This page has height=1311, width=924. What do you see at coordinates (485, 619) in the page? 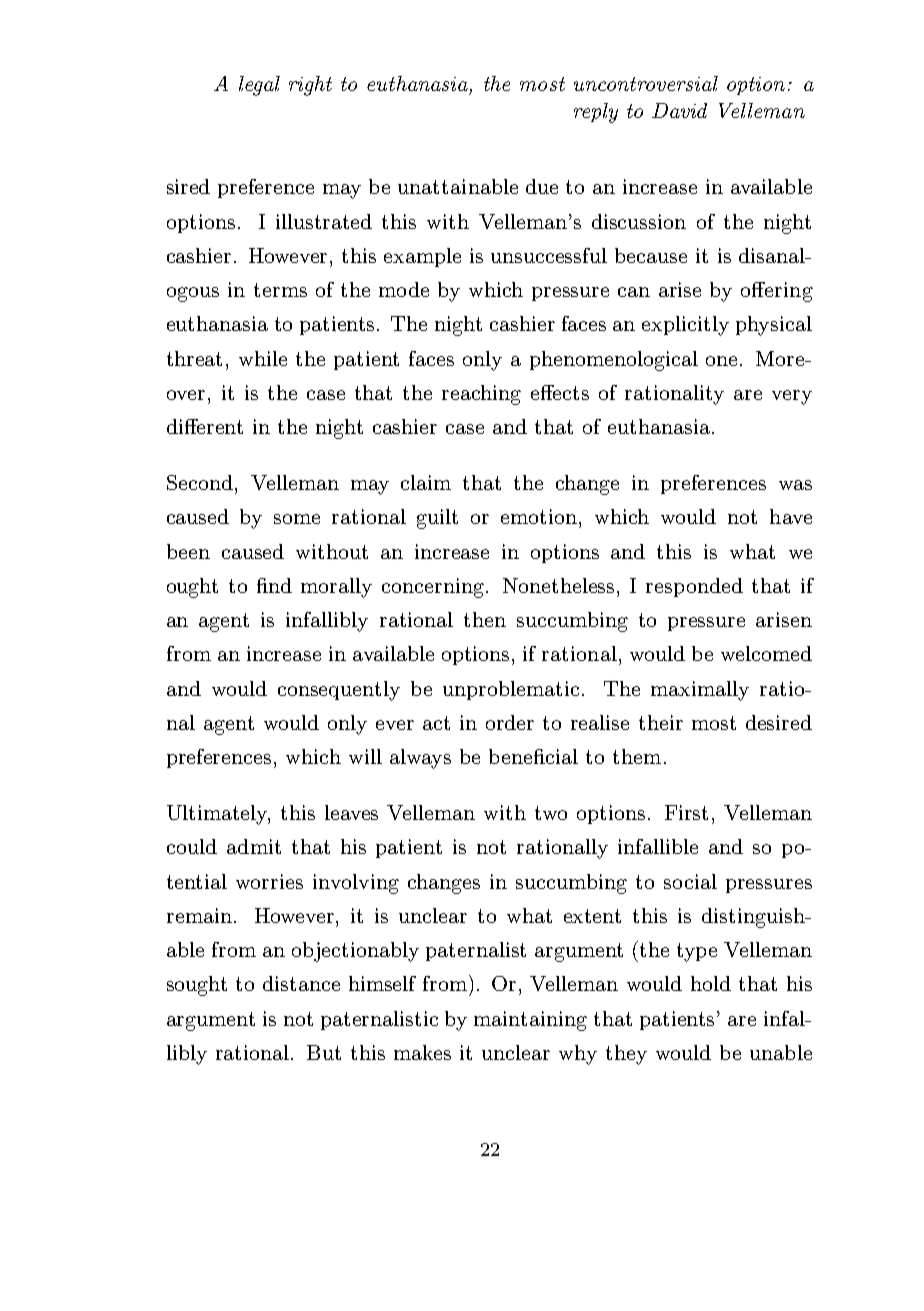
I see `then` at bounding box center [485, 619].
